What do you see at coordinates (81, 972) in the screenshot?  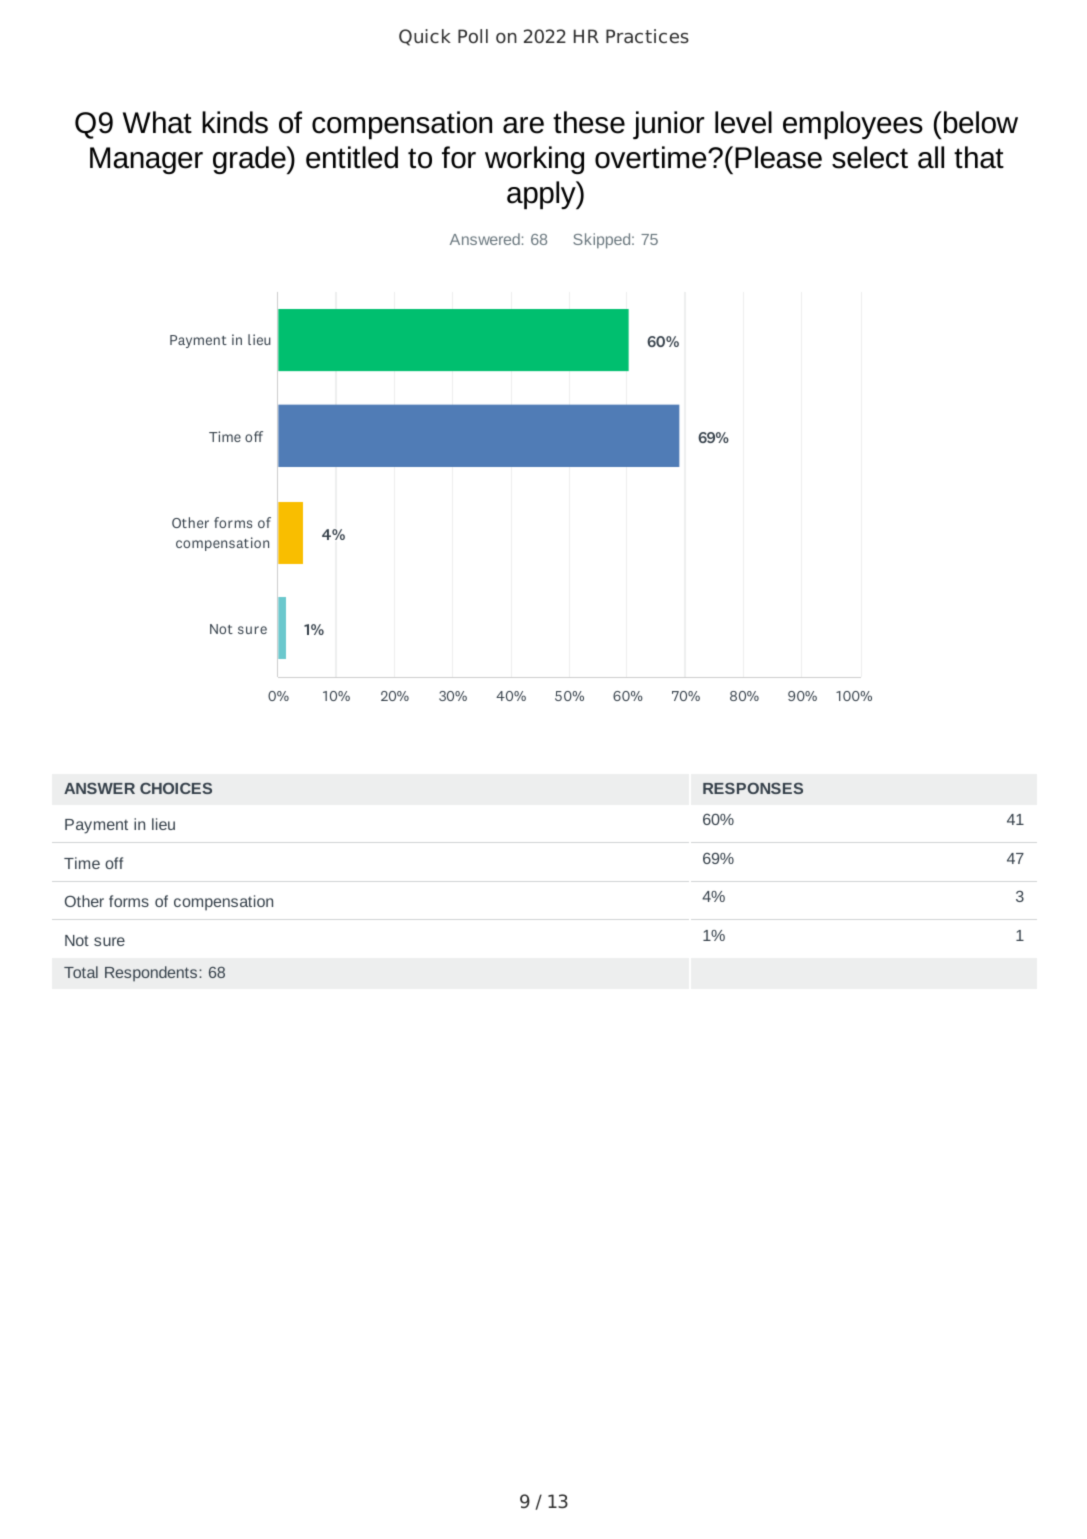 I see `Total` at bounding box center [81, 972].
